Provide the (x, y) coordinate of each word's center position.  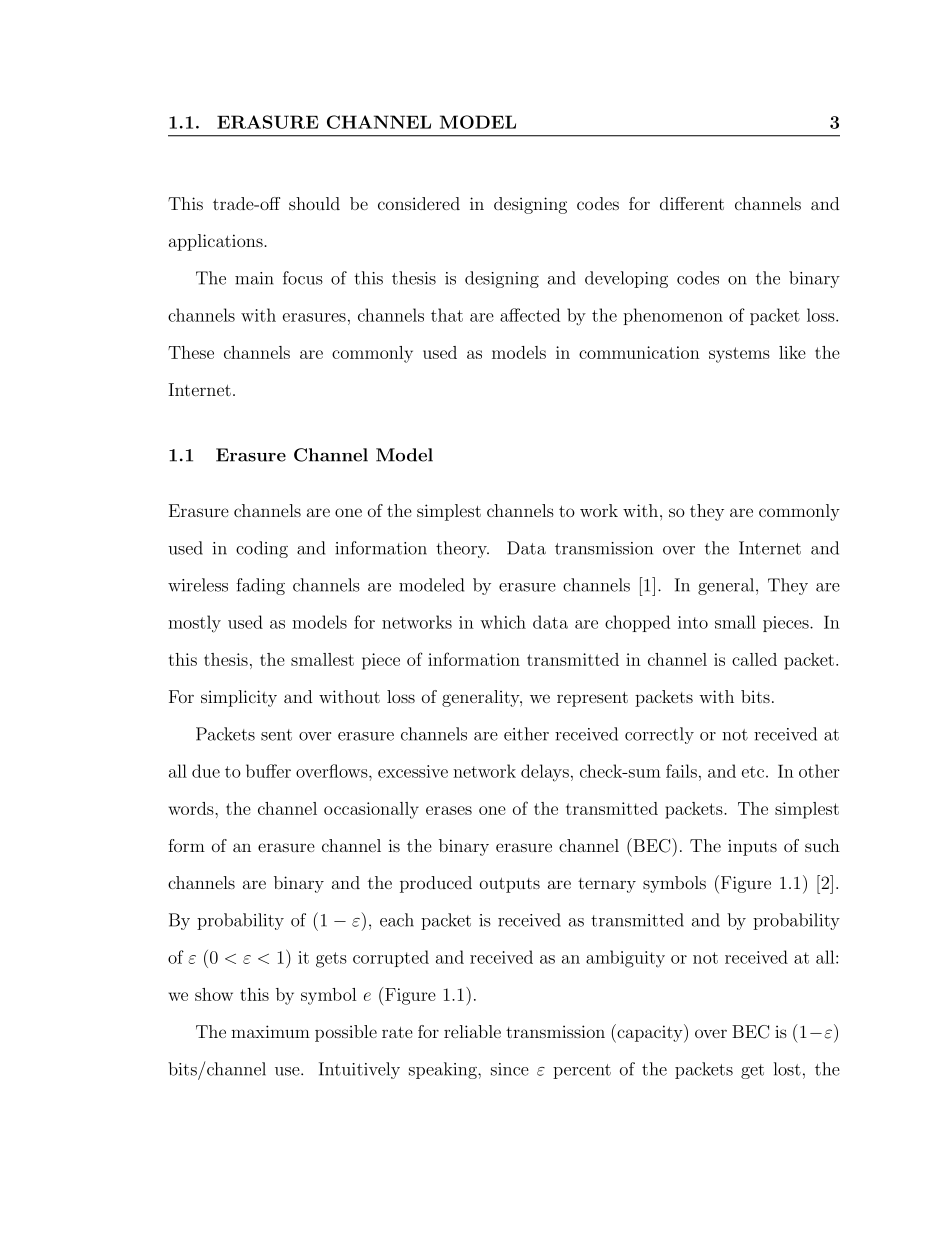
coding (262, 549)
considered (419, 203)
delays (545, 773)
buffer (268, 771)
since (510, 1069)
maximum (270, 1031)
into (693, 622)
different (692, 203)
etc (753, 772)
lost (787, 1069)
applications (217, 242)
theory (462, 549)
